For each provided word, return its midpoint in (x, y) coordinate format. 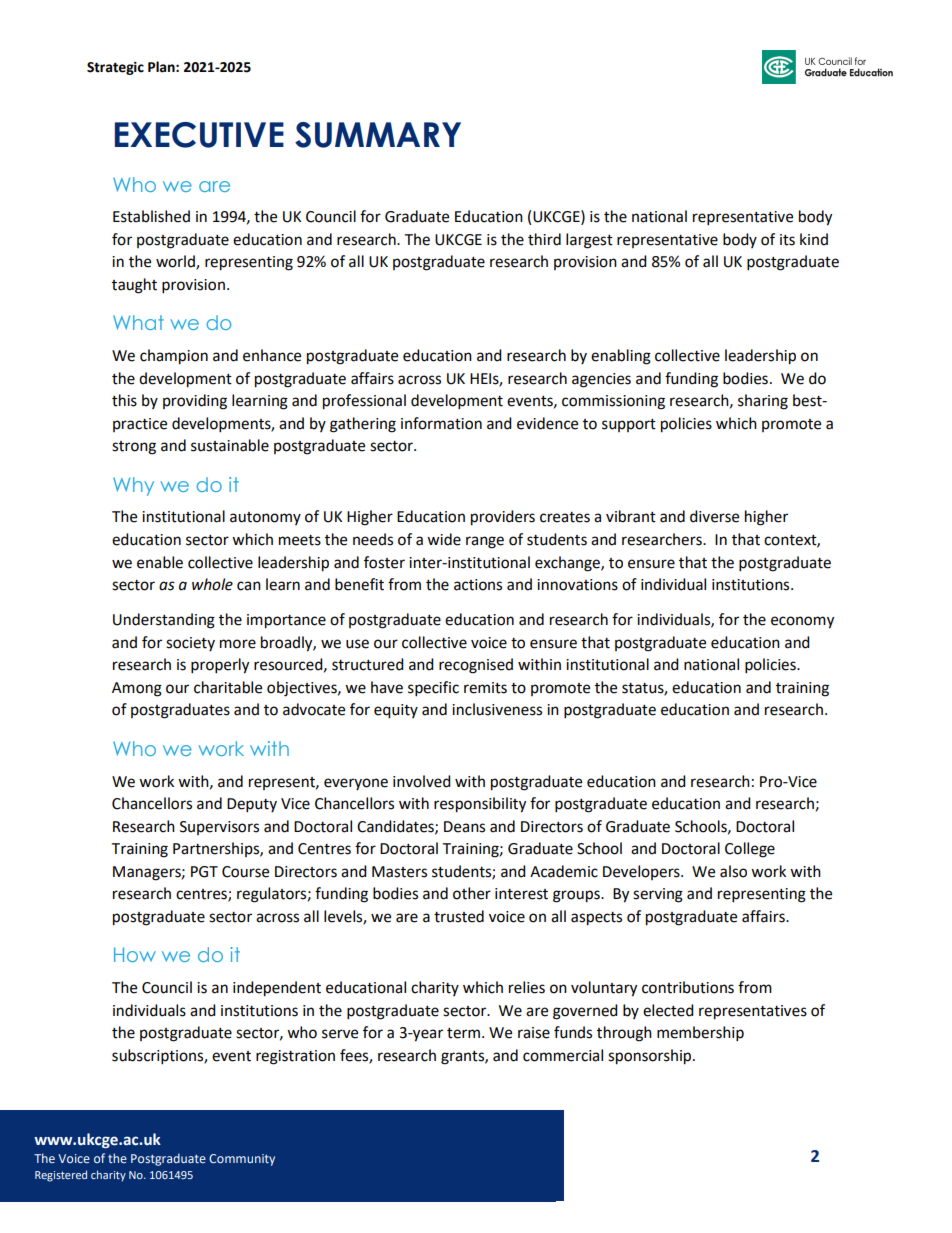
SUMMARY (378, 135)
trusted (459, 916)
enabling (621, 357)
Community (242, 1160)
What (138, 322)
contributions (688, 987)
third (544, 239)
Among (137, 689)
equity (396, 711)
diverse (714, 516)
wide (444, 539)
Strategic (115, 68)
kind (814, 239)
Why (133, 486)
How (135, 954)
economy (802, 622)
